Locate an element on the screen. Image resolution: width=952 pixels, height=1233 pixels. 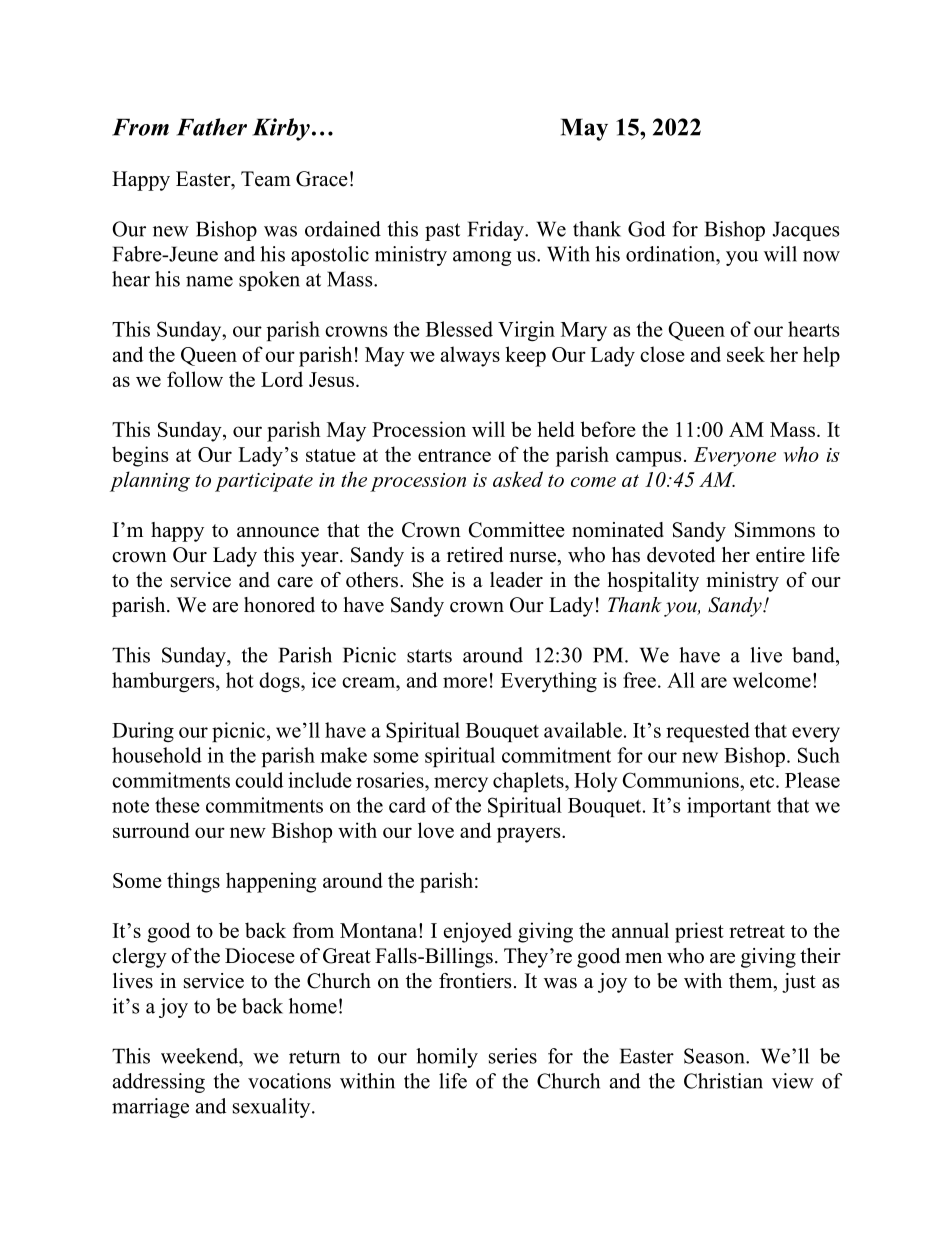
always is located at coordinates (470, 356).
